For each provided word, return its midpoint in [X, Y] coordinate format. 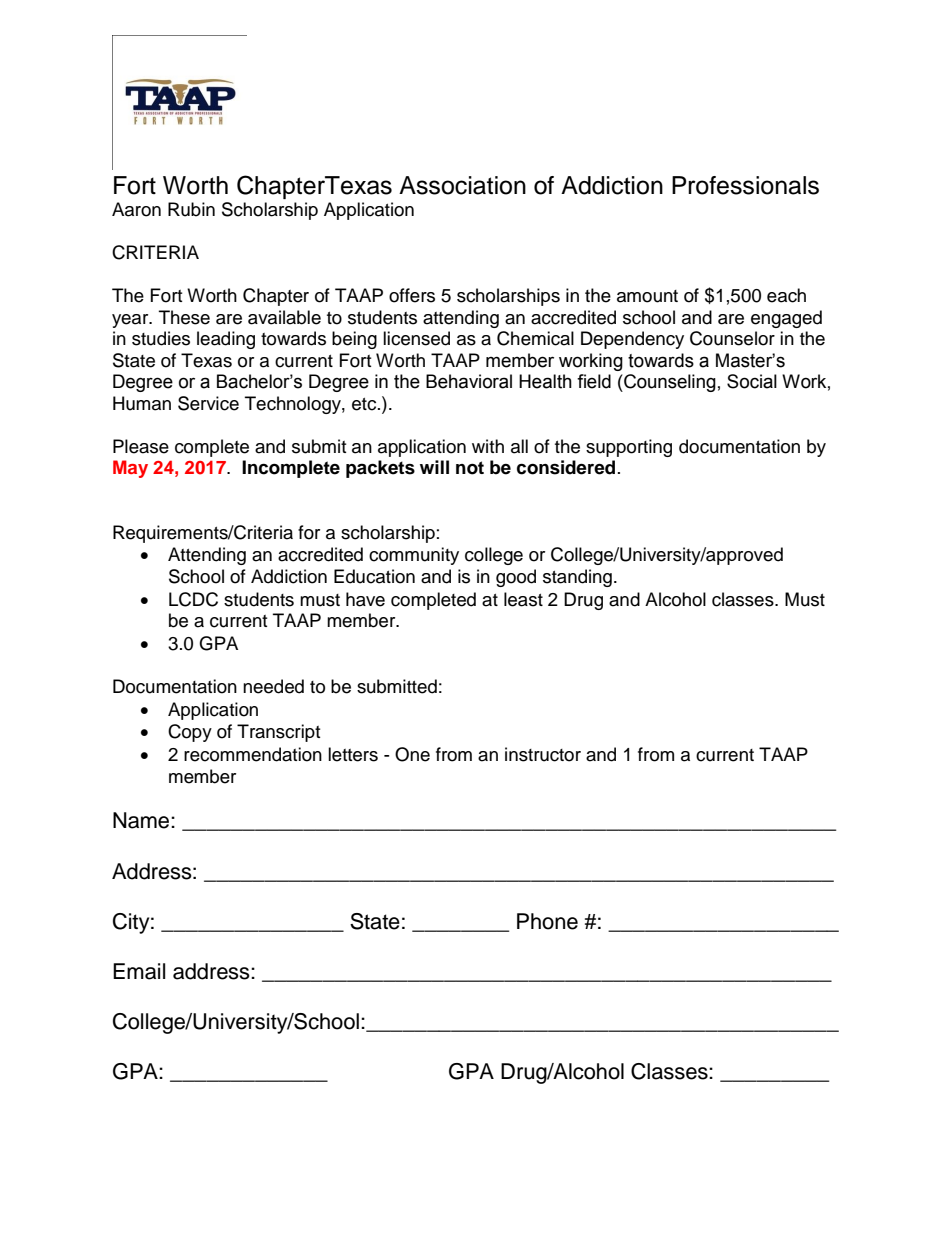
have [365, 599]
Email [139, 971]
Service [208, 403]
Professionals [745, 185]
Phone [547, 921]
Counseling [669, 383]
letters [353, 754]
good [516, 578]
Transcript [278, 733]
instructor [543, 754]
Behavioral [469, 381]
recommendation [253, 754]
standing [577, 578]
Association [462, 185]
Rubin [191, 209]
